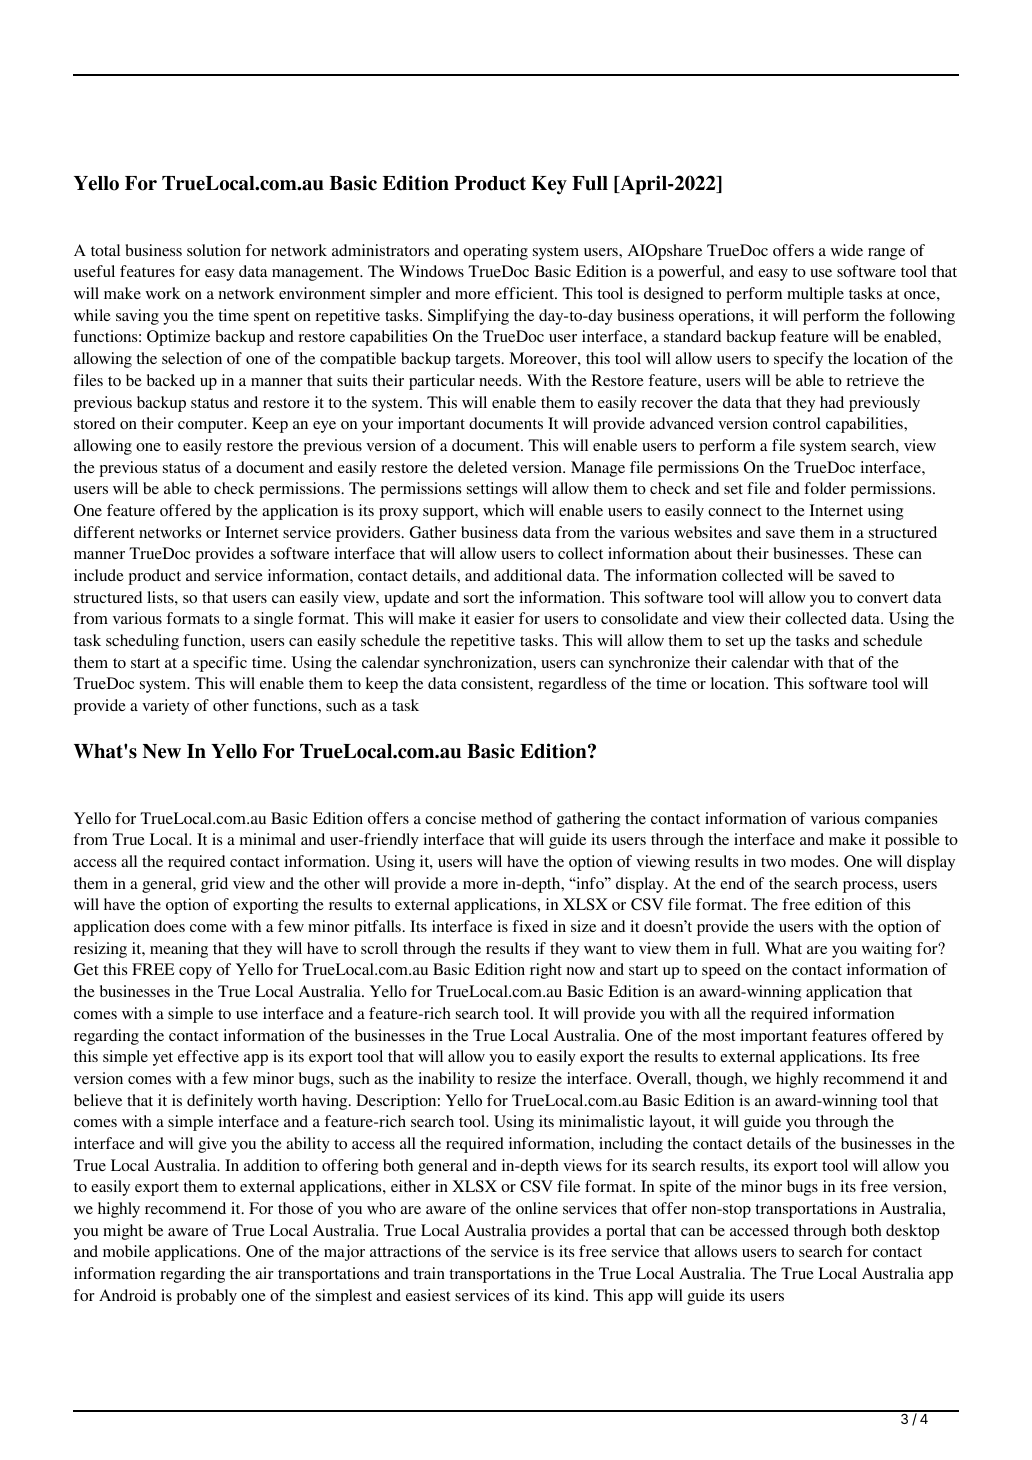 The height and width of the screenshot is (1460, 1032). What do you see at coordinates (495, 252) in the screenshot?
I see `operating` at bounding box center [495, 252].
